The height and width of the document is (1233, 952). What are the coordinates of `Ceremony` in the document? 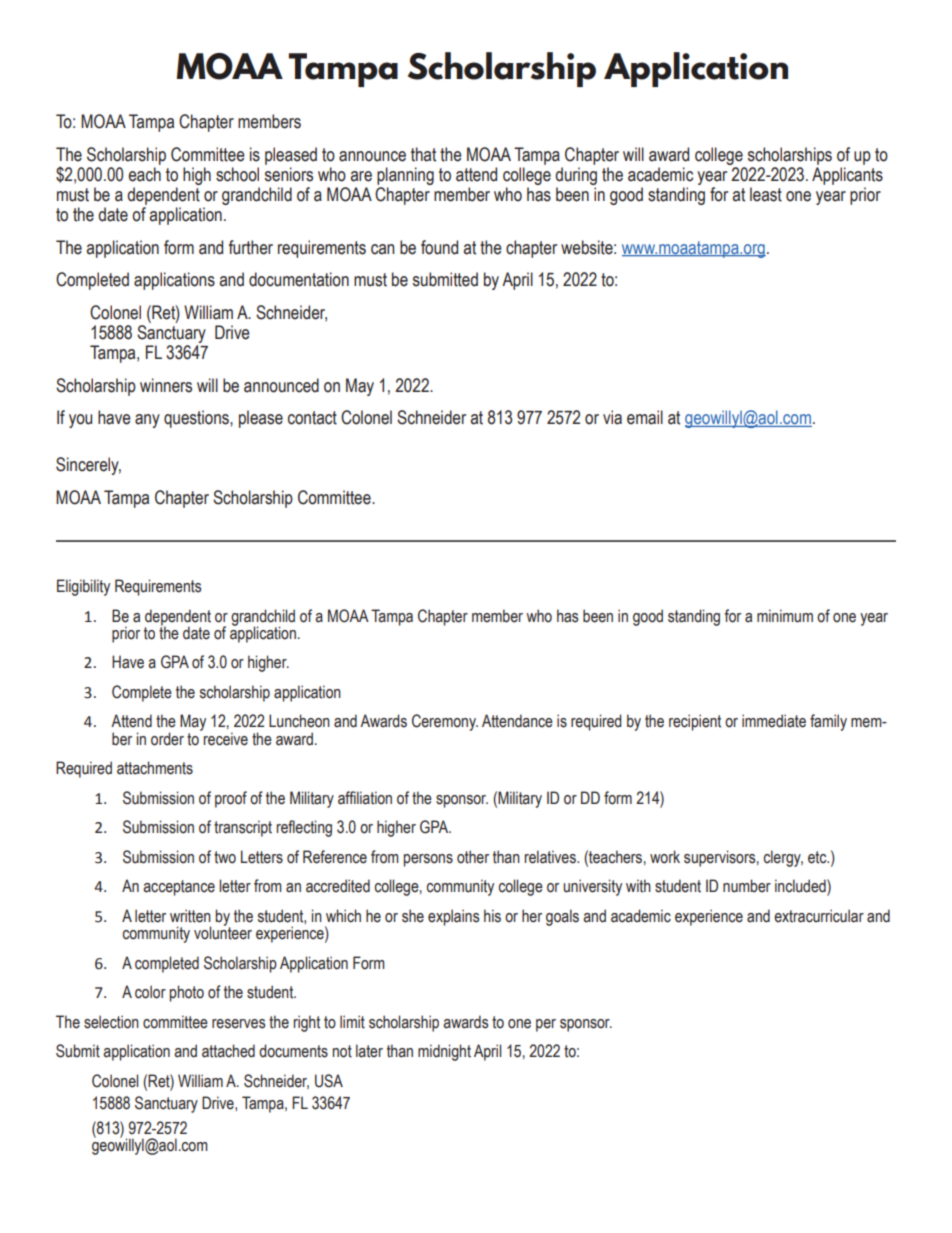 It's located at (445, 722).
